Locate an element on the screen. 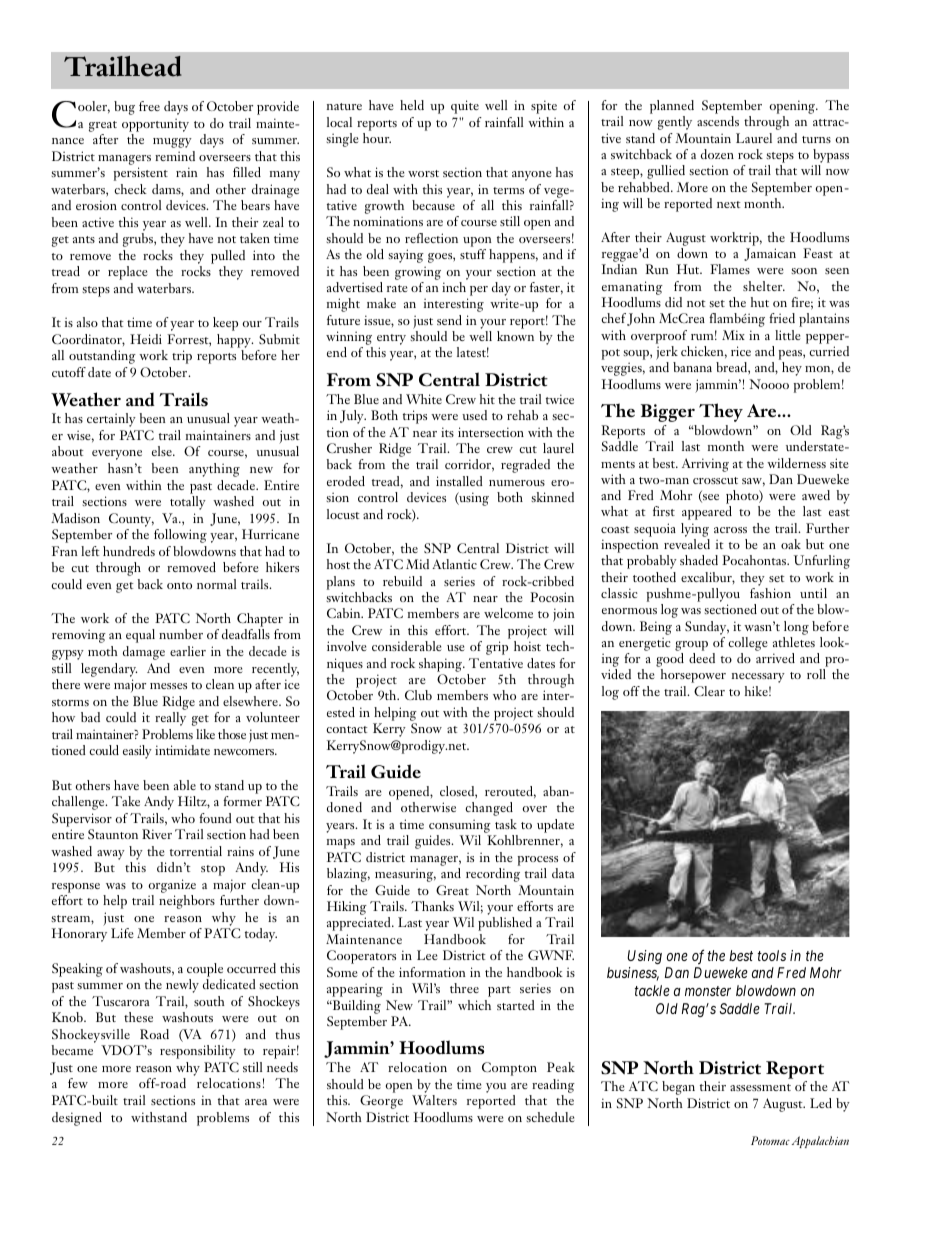 This screenshot has width=952, height=1233. organize is located at coordinates (172, 886).
